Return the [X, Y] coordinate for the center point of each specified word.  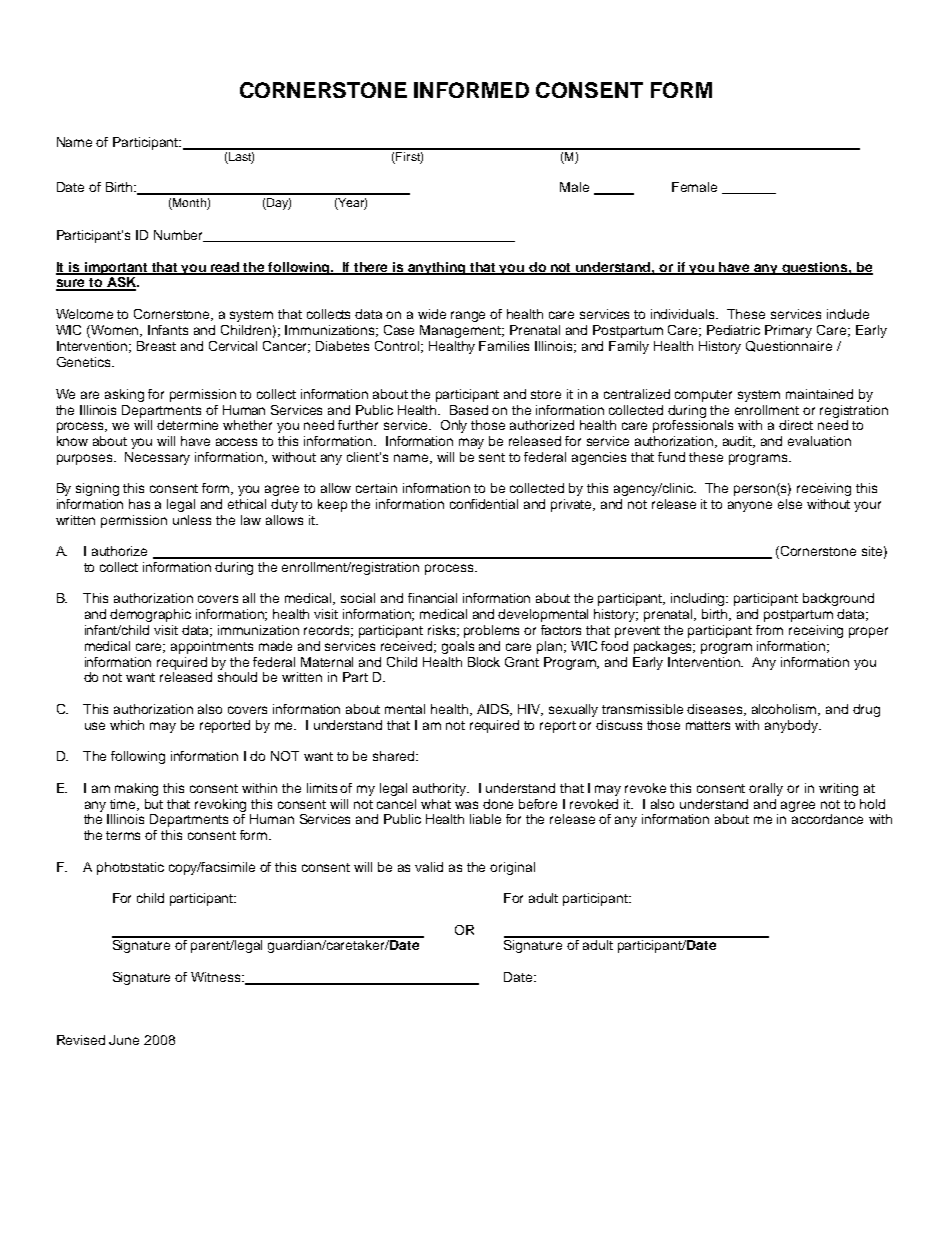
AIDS [494, 710]
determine [187, 425]
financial [432, 598]
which [127, 725]
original [512, 868]
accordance [827, 819]
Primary [788, 331]
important [117, 268]
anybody [792, 726]
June [124, 1040]
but [154, 804]
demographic [150, 615]
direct [796, 425]
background [838, 599]
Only [454, 426]
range [468, 316]
